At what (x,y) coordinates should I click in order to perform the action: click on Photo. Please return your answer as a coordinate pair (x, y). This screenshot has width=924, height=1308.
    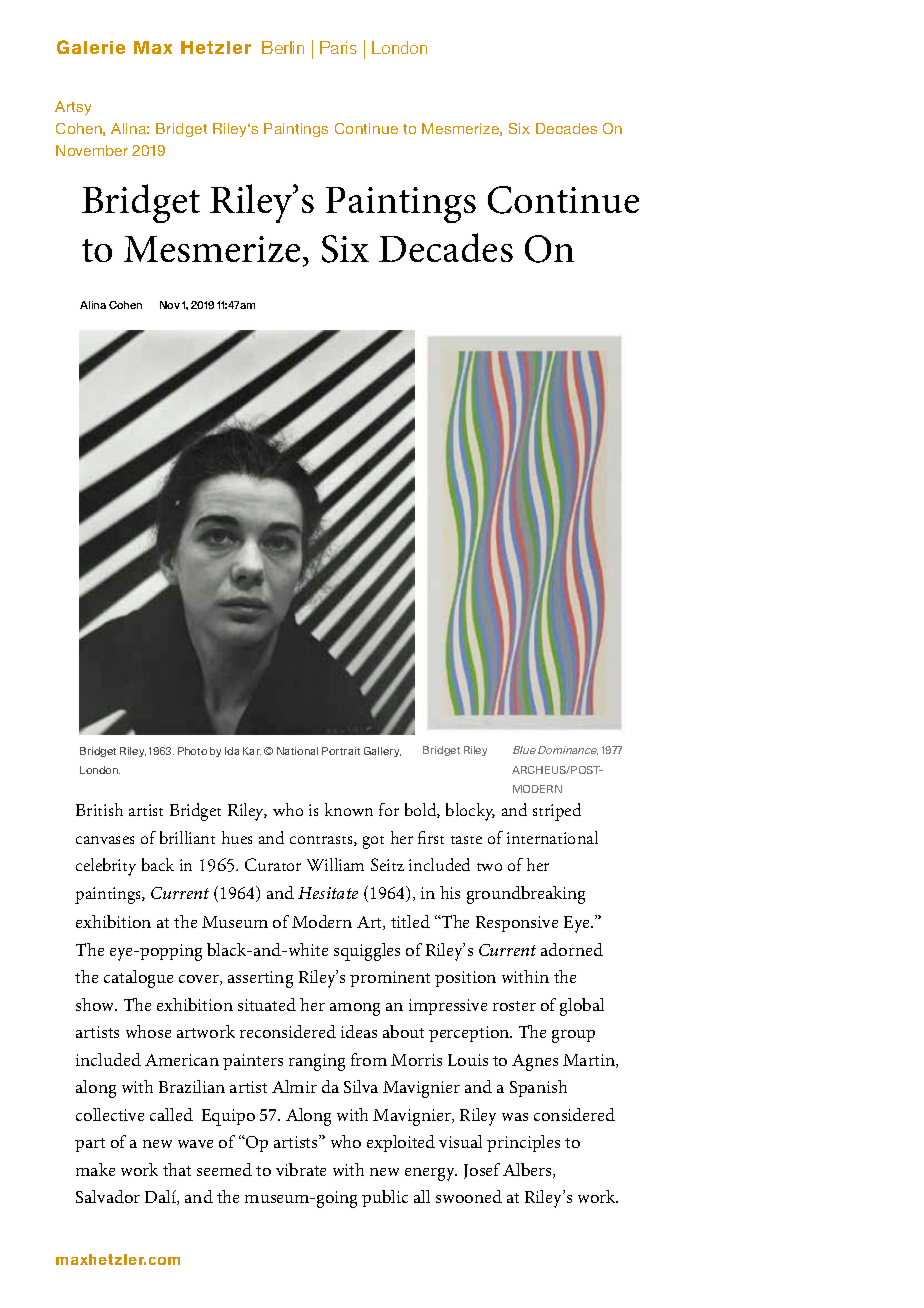
    Looking at the image, I should click on (192, 751).
